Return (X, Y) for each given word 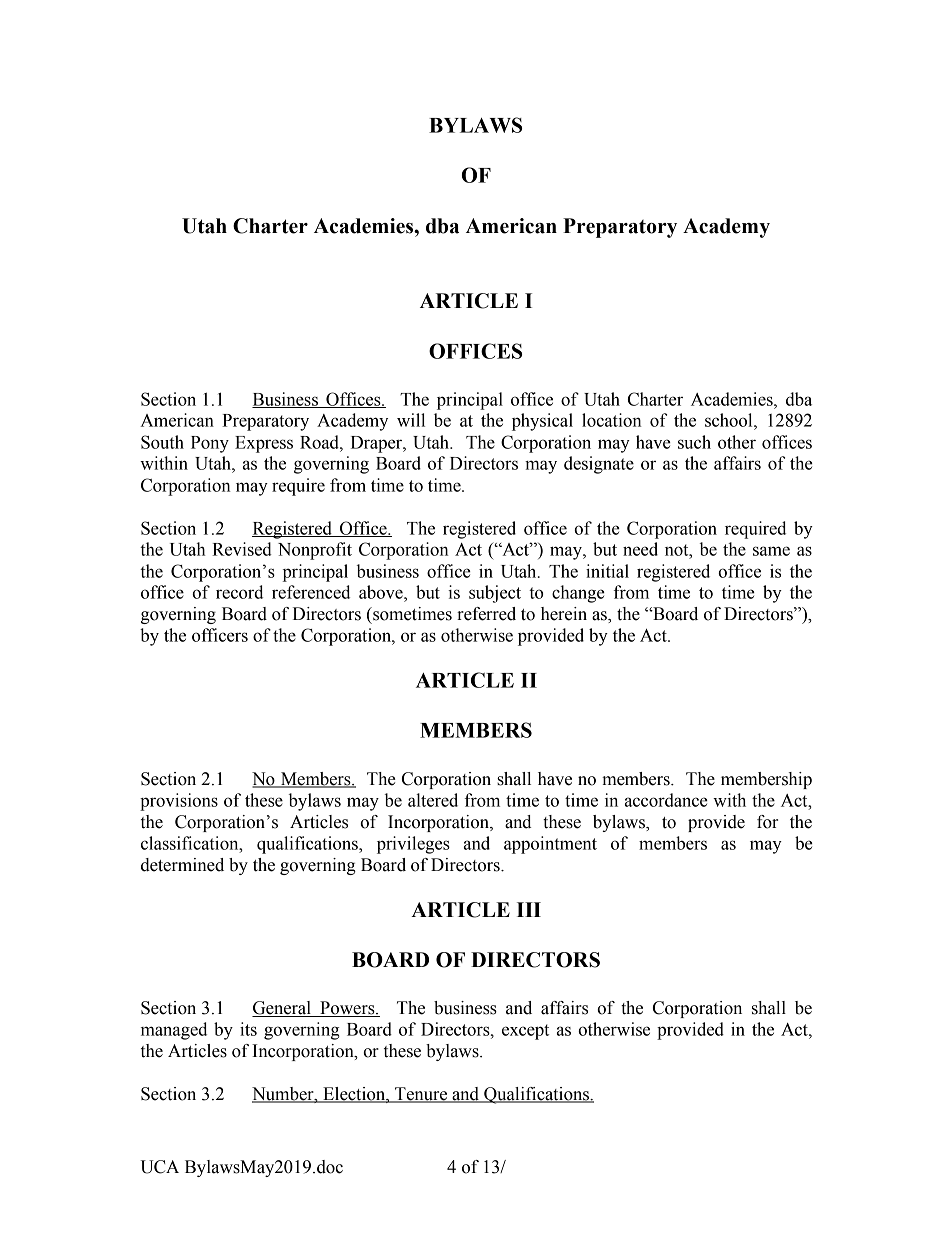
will (411, 420)
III (529, 909)
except (525, 1032)
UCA (160, 1167)
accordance (666, 800)
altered (433, 800)
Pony (210, 444)
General (282, 1009)
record (239, 592)
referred (486, 614)
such (694, 442)
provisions (179, 802)
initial (607, 571)
